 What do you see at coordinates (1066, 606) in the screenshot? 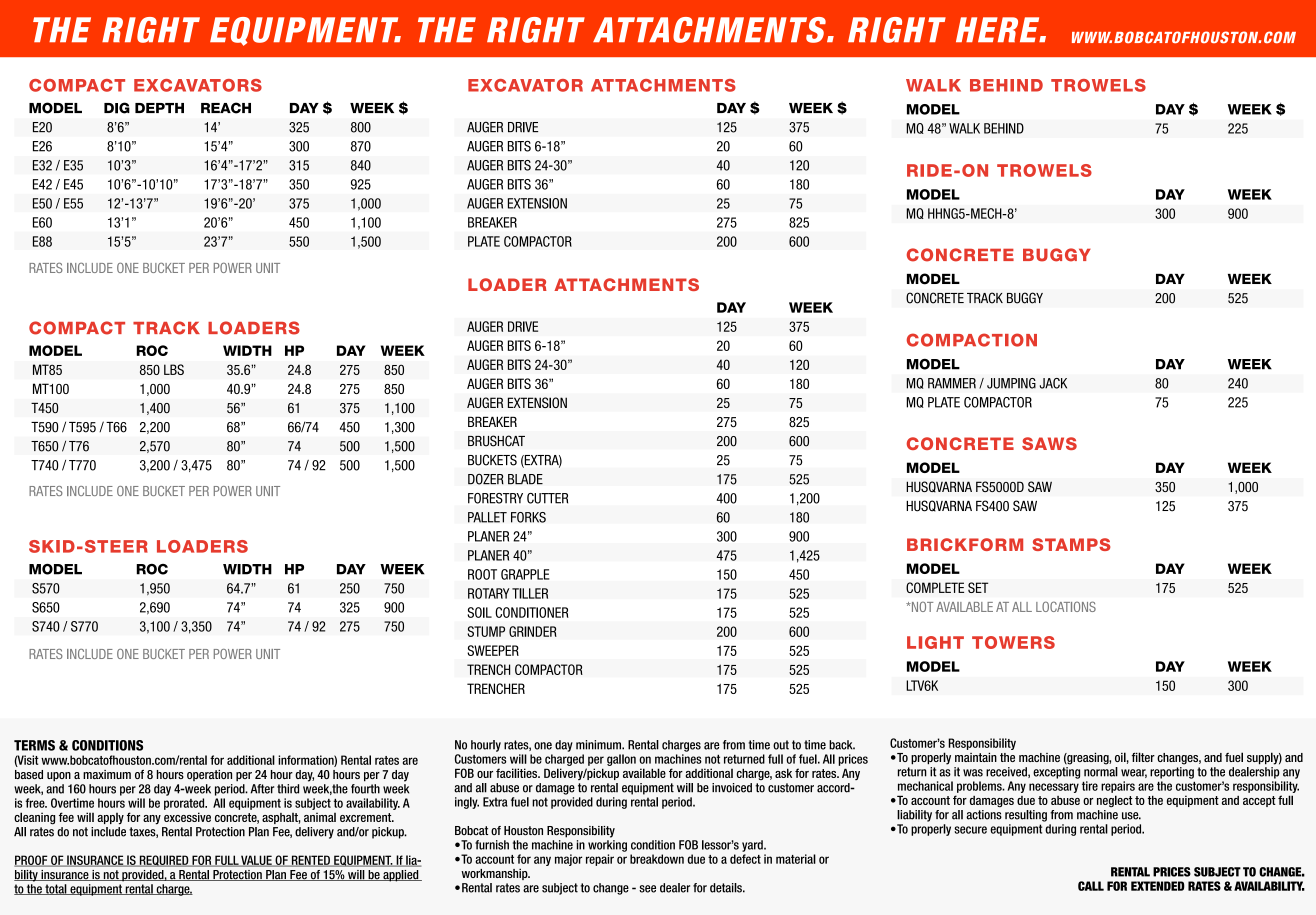
I see `LOCATIONS` at bounding box center [1066, 606].
